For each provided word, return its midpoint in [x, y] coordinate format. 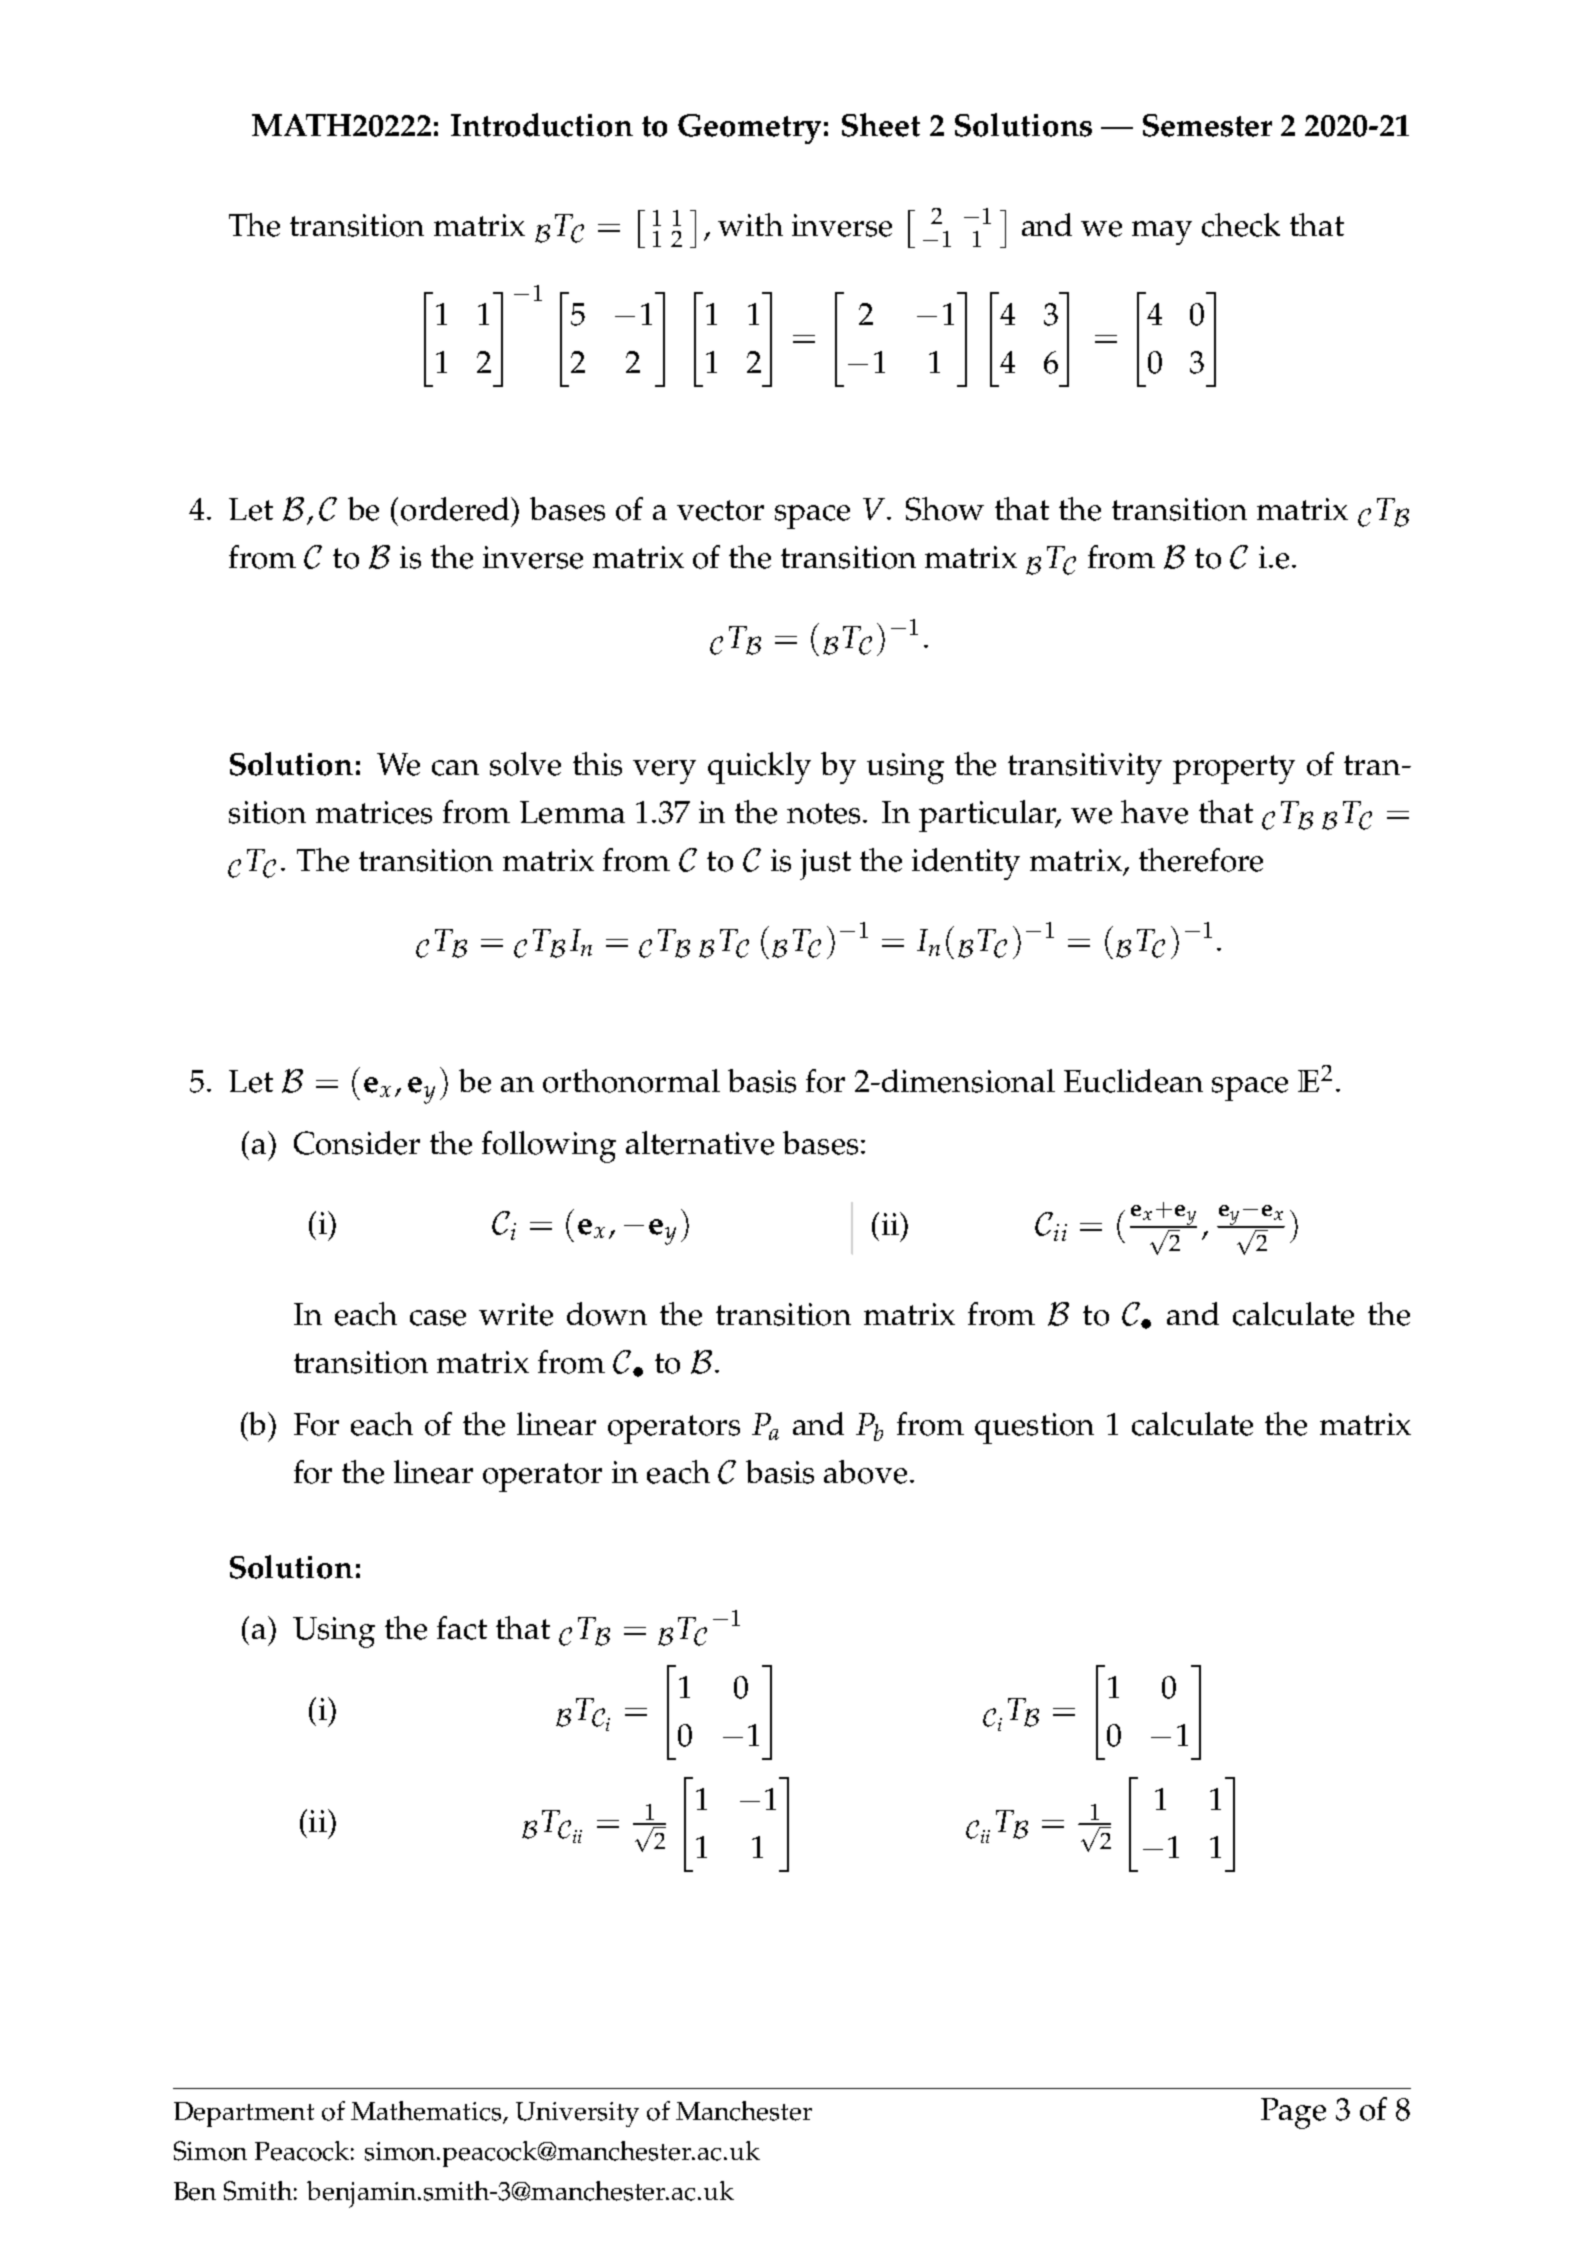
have [1154, 812]
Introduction [542, 125]
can [455, 768]
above [865, 1472]
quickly [759, 768]
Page [1293, 2113]
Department [244, 2114]
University [577, 2114]
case [438, 1318]
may [1162, 233]
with [750, 224]
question [1034, 1428]
